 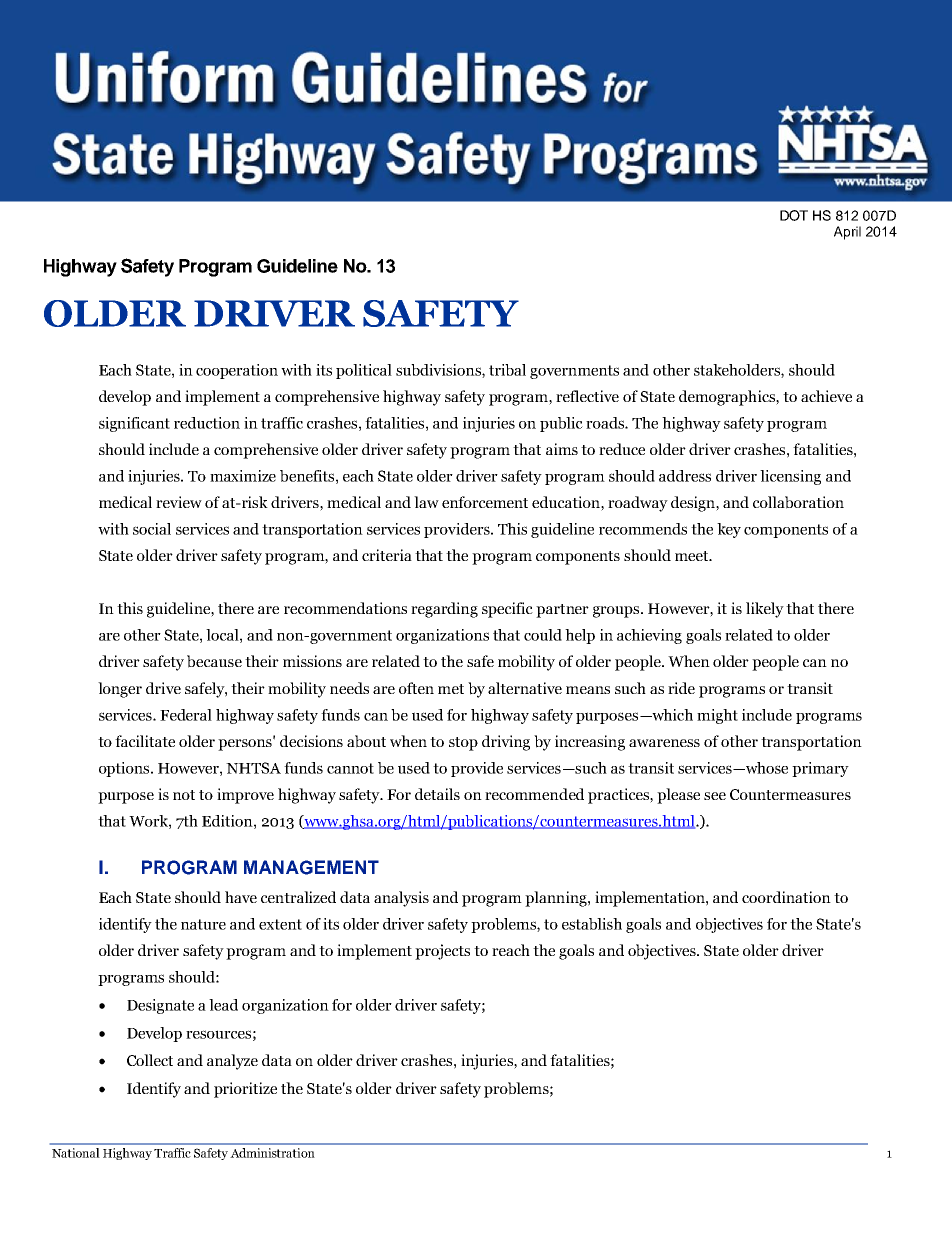 What do you see at coordinates (179, 502) in the screenshot?
I see `review` at bounding box center [179, 502].
